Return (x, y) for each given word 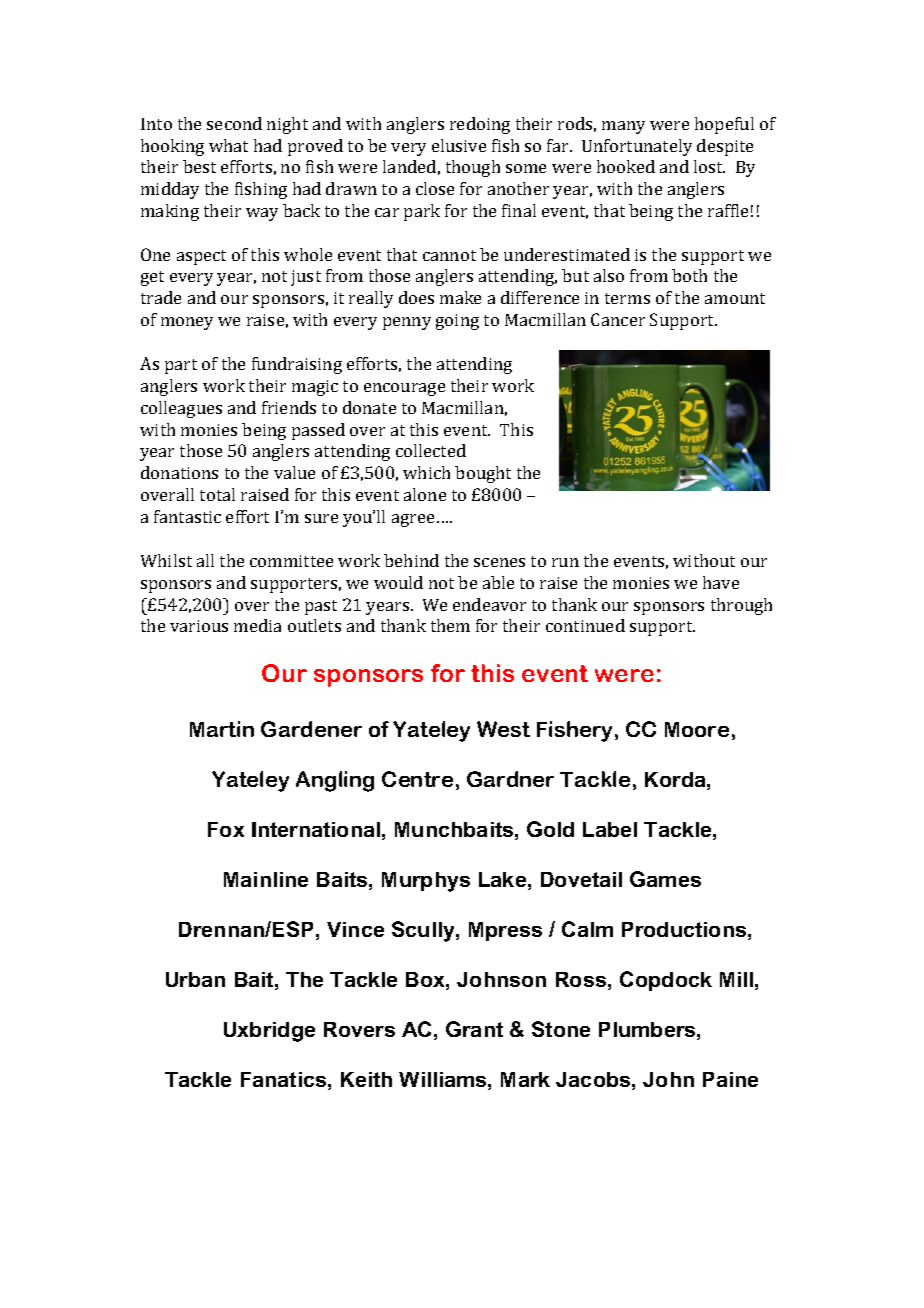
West (503, 729)
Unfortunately (637, 147)
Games (665, 879)
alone (425, 494)
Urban (195, 979)
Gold (550, 829)
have (721, 582)
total (217, 494)
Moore (697, 729)
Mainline (266, 879)
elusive (459, 145)
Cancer (618, 319)
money (187, 323)
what (228, 145)
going (457, 322)
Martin (222, 729)
